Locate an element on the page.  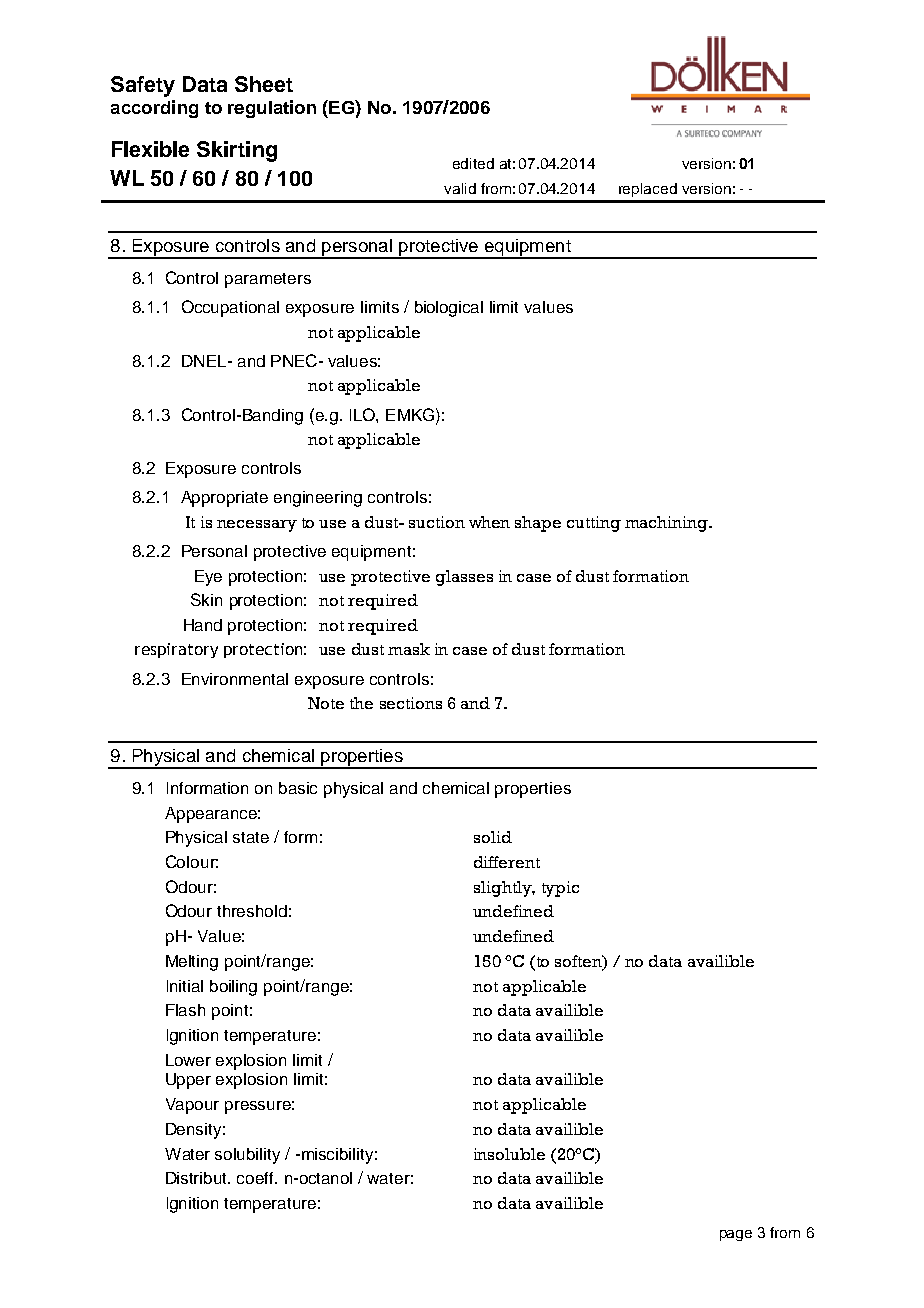
edited is located at coordinates (473, 163).
